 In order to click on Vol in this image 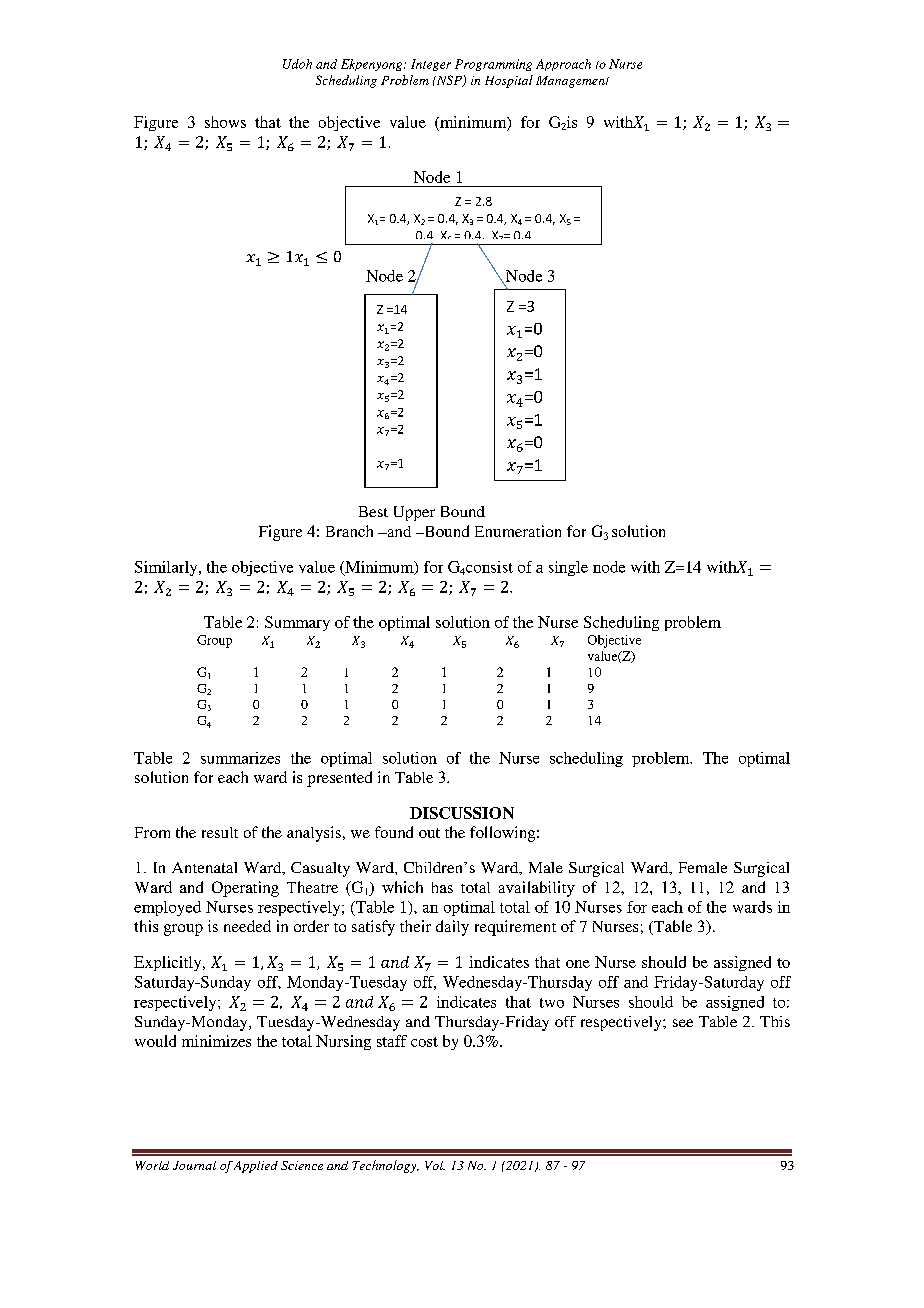, I will do `click(435, 1165)`.
